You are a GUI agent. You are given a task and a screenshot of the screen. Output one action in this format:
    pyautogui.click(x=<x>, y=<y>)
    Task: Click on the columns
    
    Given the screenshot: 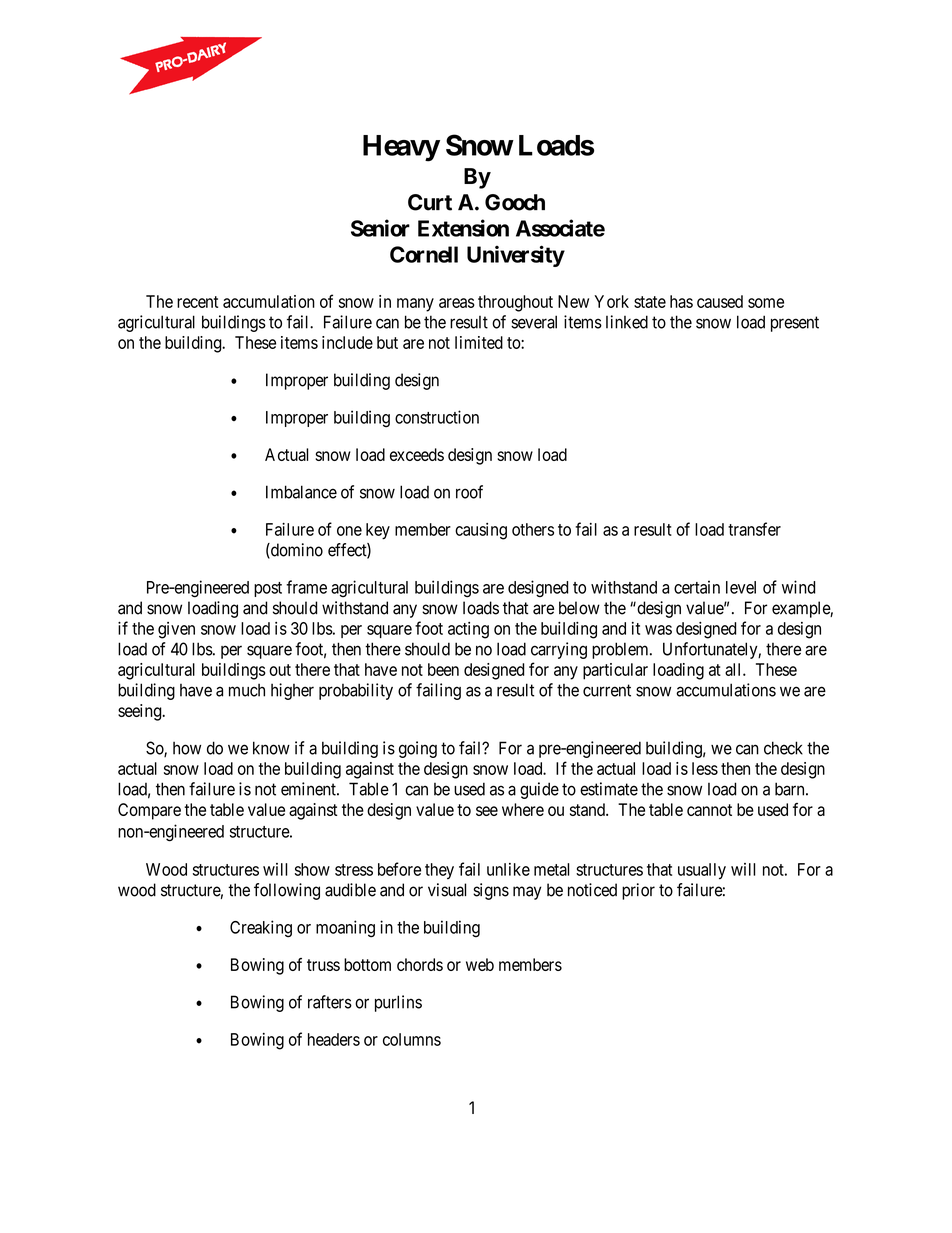 What is the action you would take?
    pyautogui.click(x=412, y=1039)
